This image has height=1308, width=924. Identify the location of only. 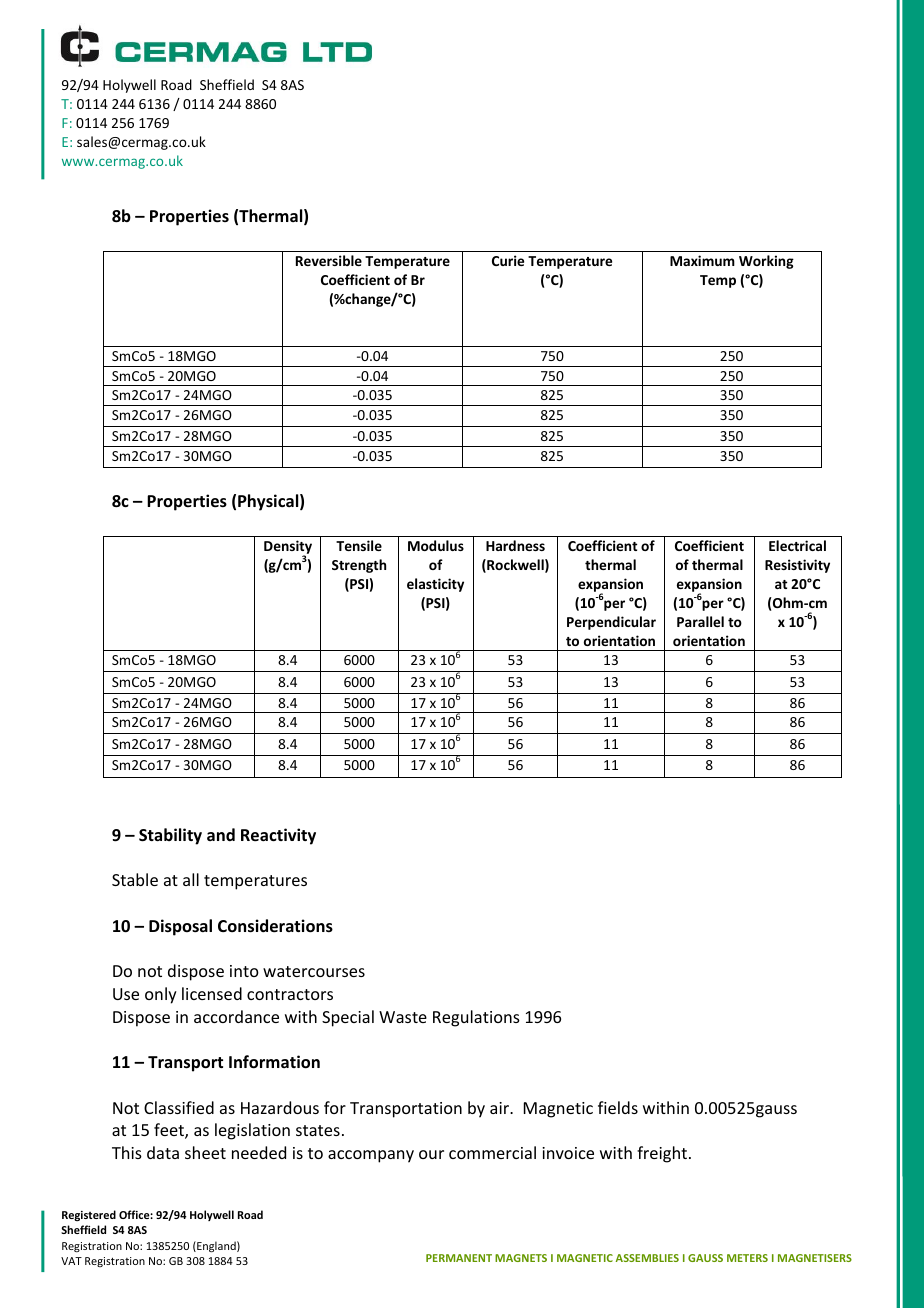
(161, 995).
